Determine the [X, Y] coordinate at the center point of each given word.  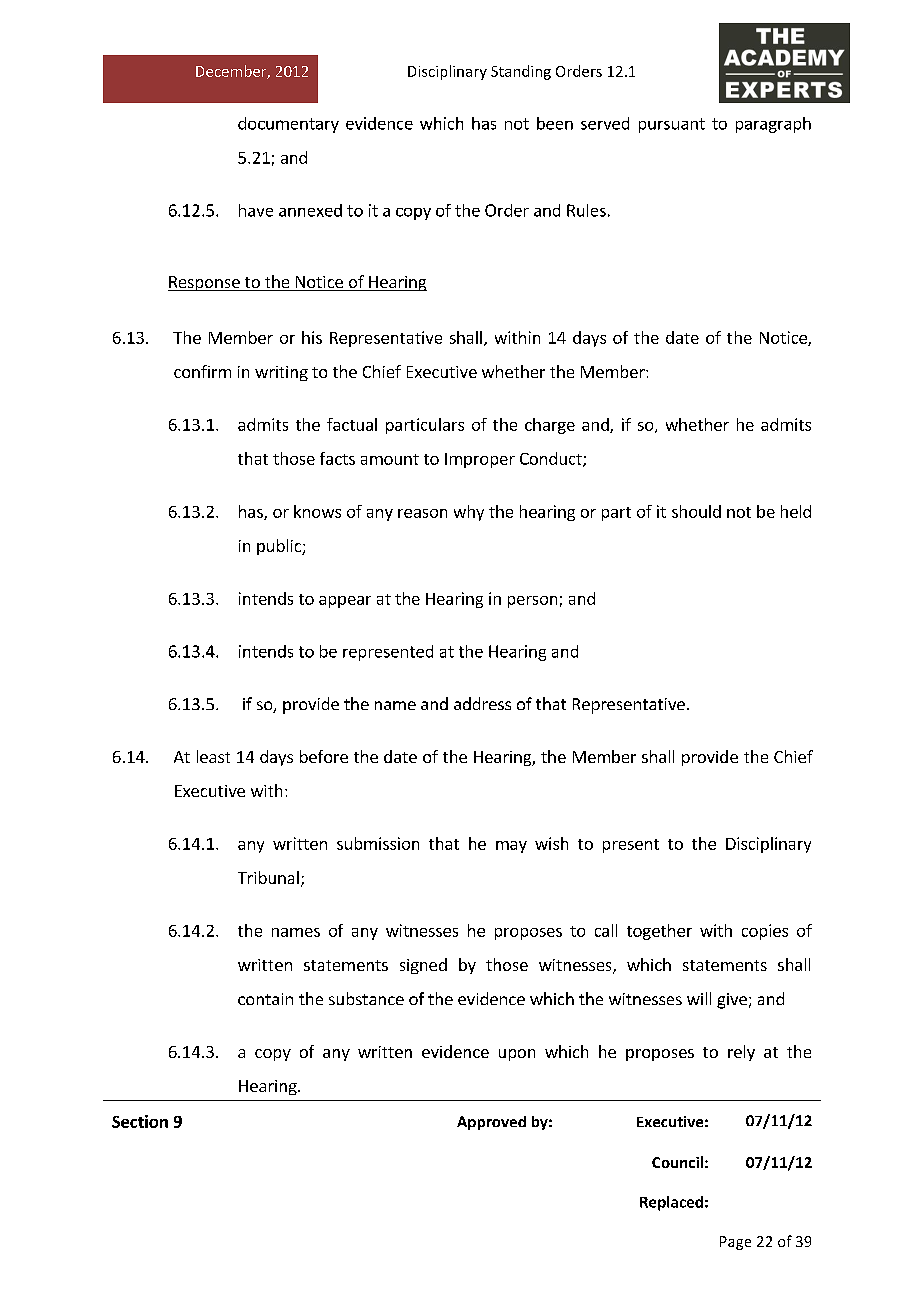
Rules [586, 210]
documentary [288, 125]
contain [265, 999]
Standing [521, 72]
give [732, 1001]
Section [140, 1121]
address [482, 703]
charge [550, 426]
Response [205, 283]
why [469, 513]
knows [317, 511]
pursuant [672, 125]
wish [551, 843]
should [696, 511]
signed [423, 966]
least [213, 756]
